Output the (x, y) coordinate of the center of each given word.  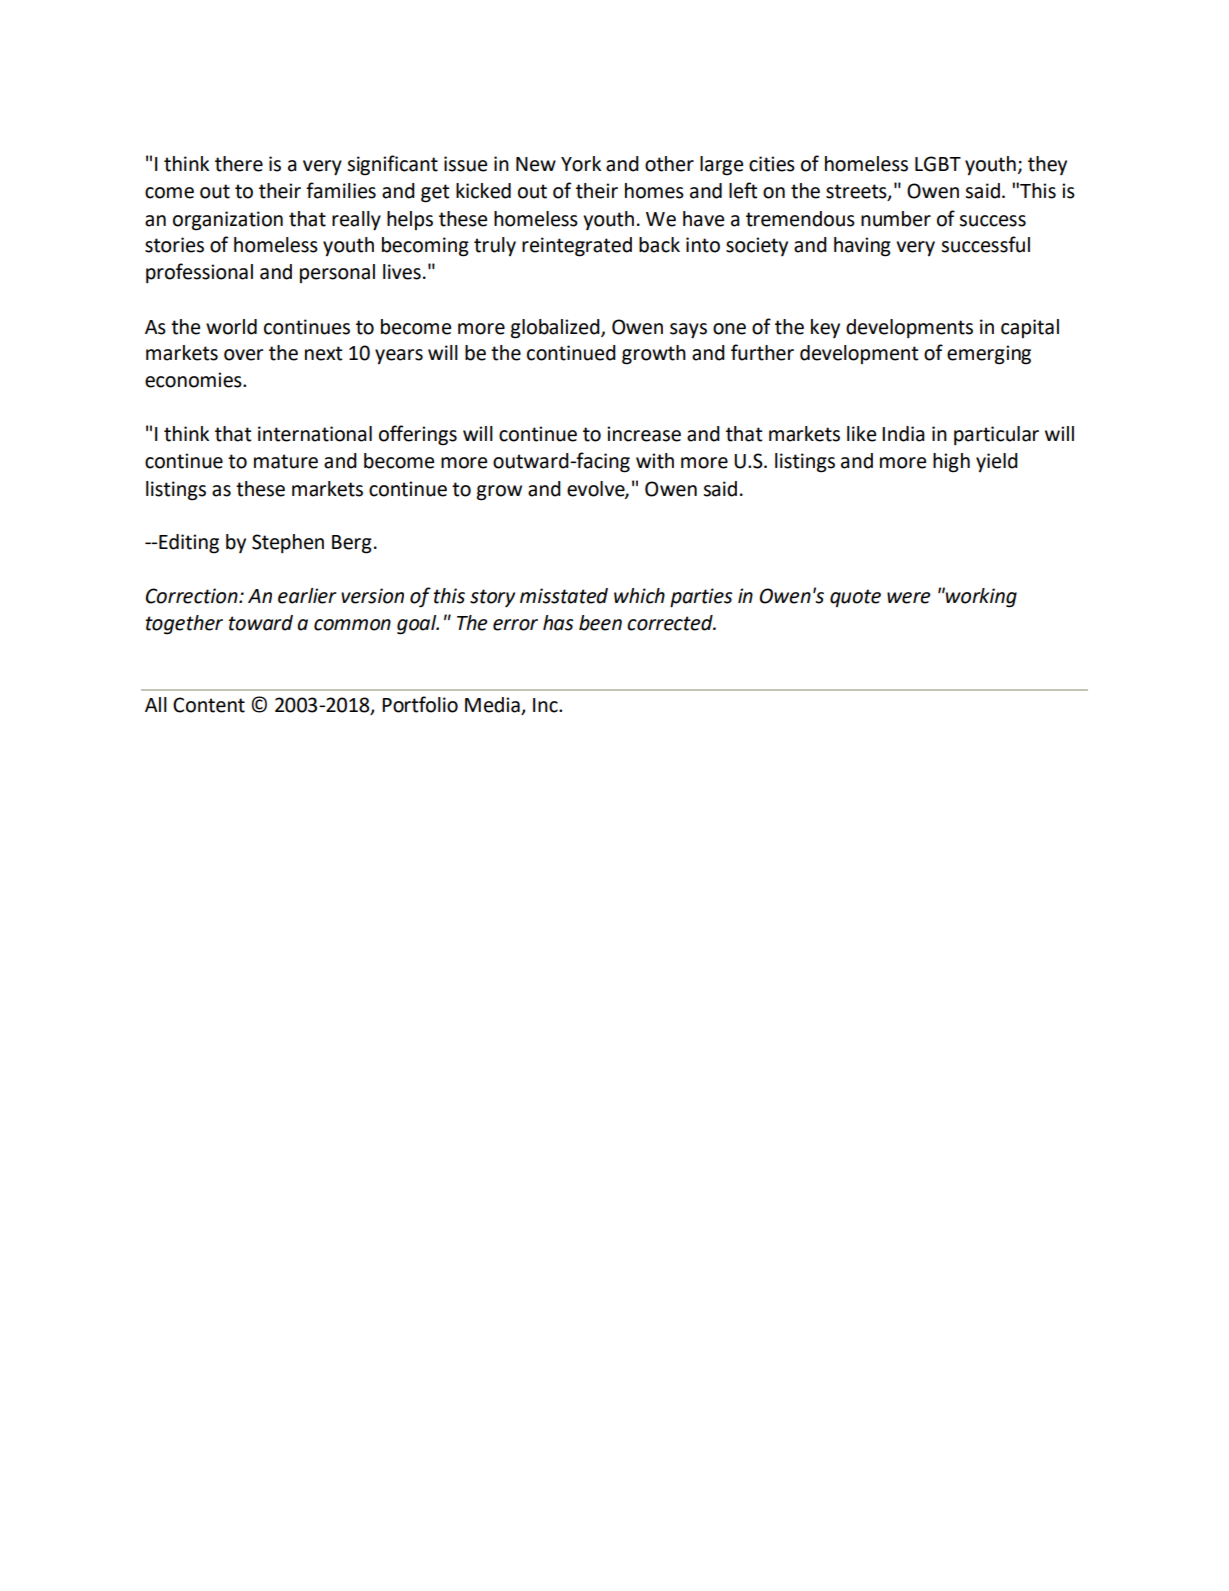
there (239, 164)
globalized (556, 329)
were (909, 598)
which (639, 596)
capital (1030, 328)
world (231, 327)
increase (644, 434)
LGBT (938, 164)
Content (209, 705)
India (903, 434)
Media (493, 706)
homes (654, 191)
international (315, 434)
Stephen (288, 544)
